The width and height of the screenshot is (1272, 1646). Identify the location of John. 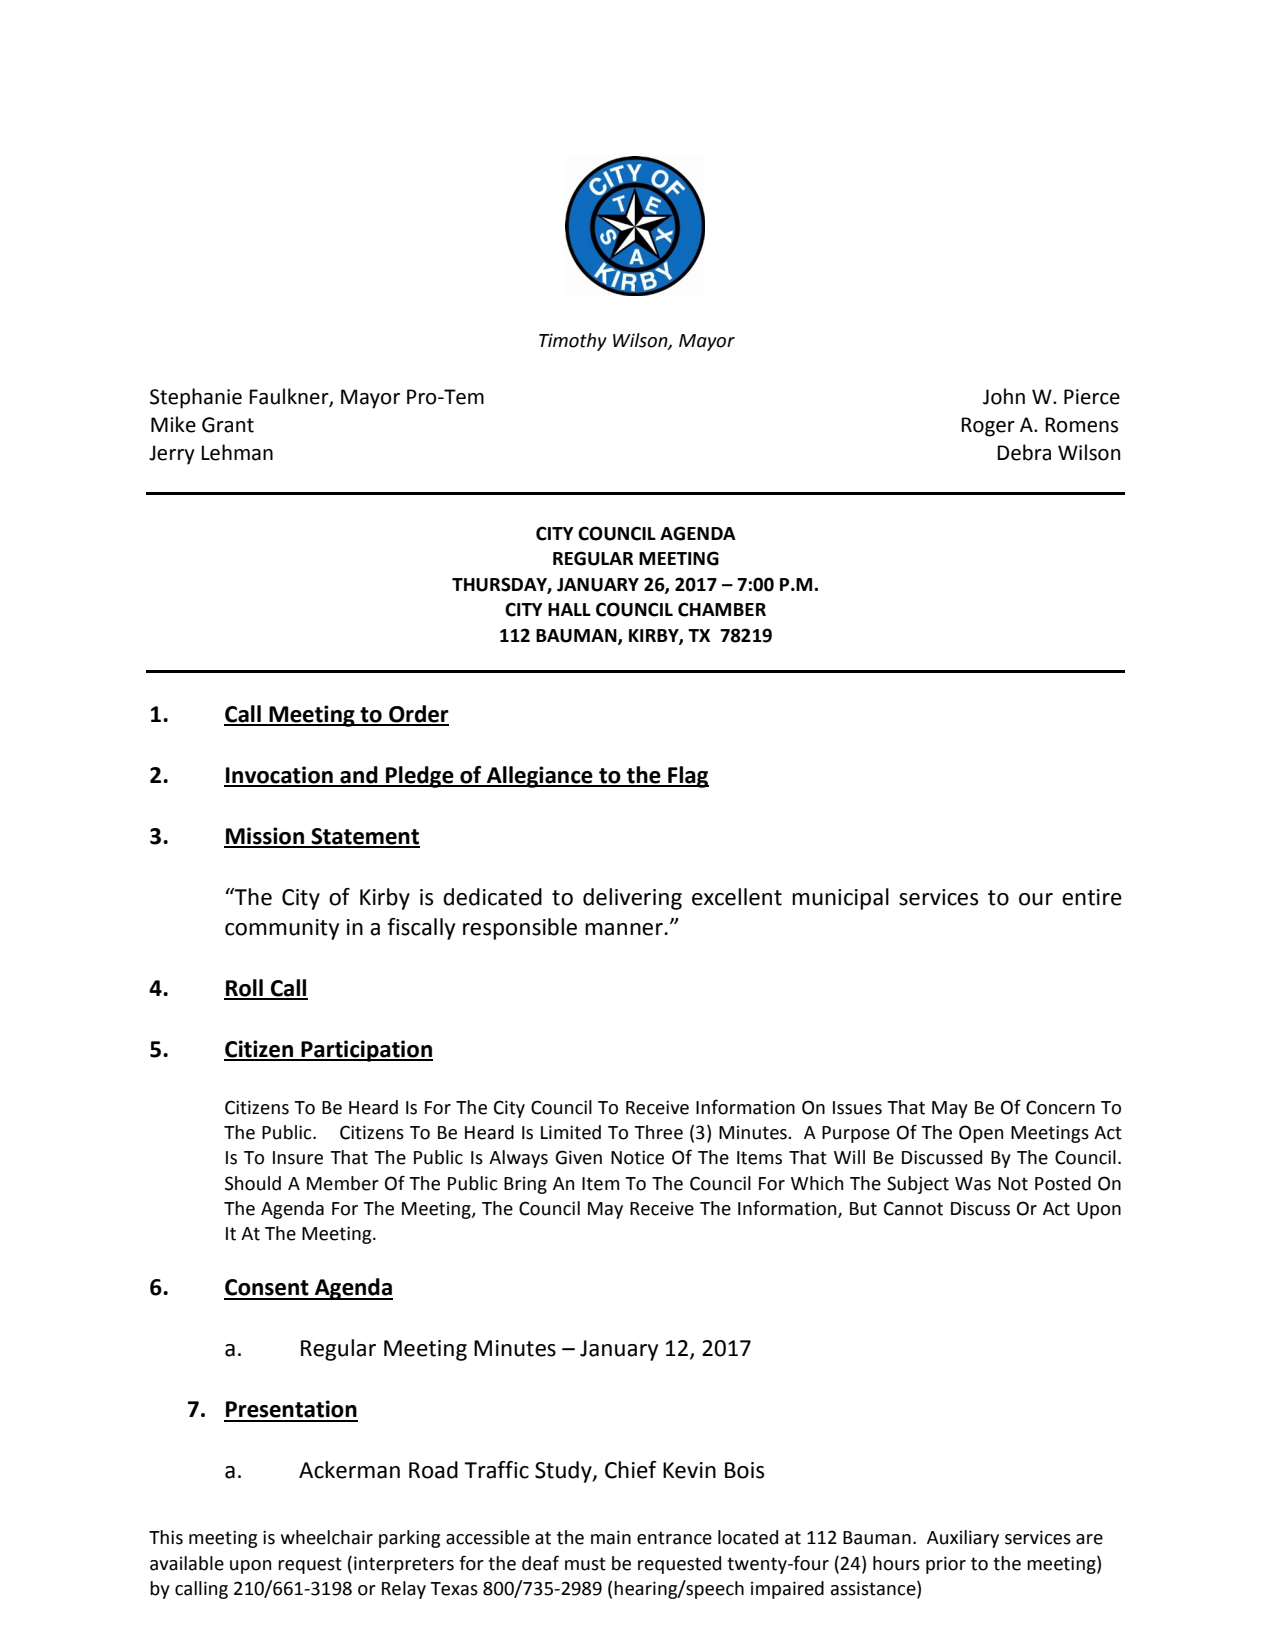
(1004, 396).
